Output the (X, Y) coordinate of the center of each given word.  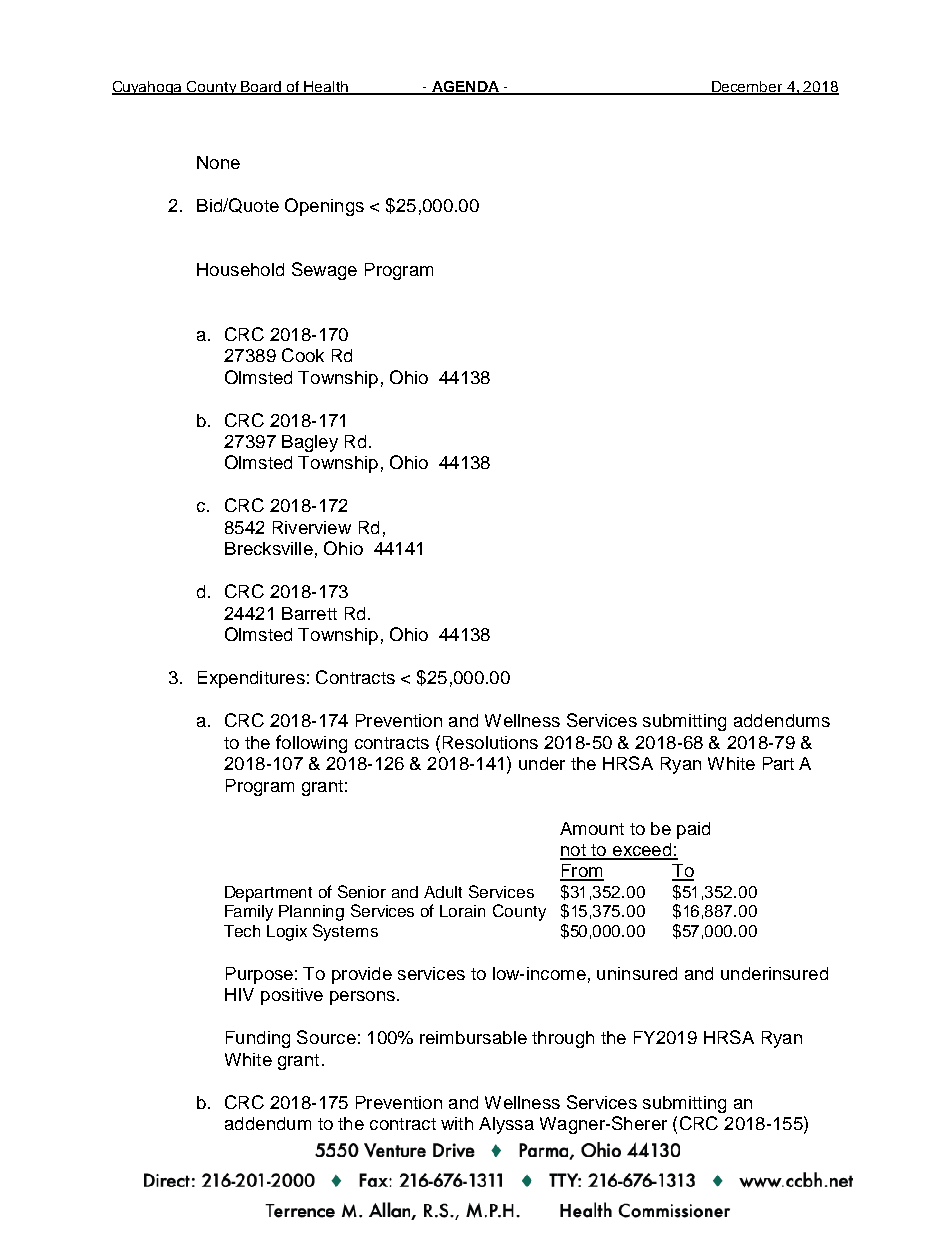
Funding (258, 1039)
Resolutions (490, 742)
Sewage (324, 271)
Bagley (310, 443)
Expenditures (251, 679)
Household (240, 269)
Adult (443, 892)
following (311, 744)
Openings (324, 207)
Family (249, 913)
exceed (642, 851)
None (218, 162)
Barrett (309, 613)
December (747, 87)
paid (693, 830)
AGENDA (465, 87)
